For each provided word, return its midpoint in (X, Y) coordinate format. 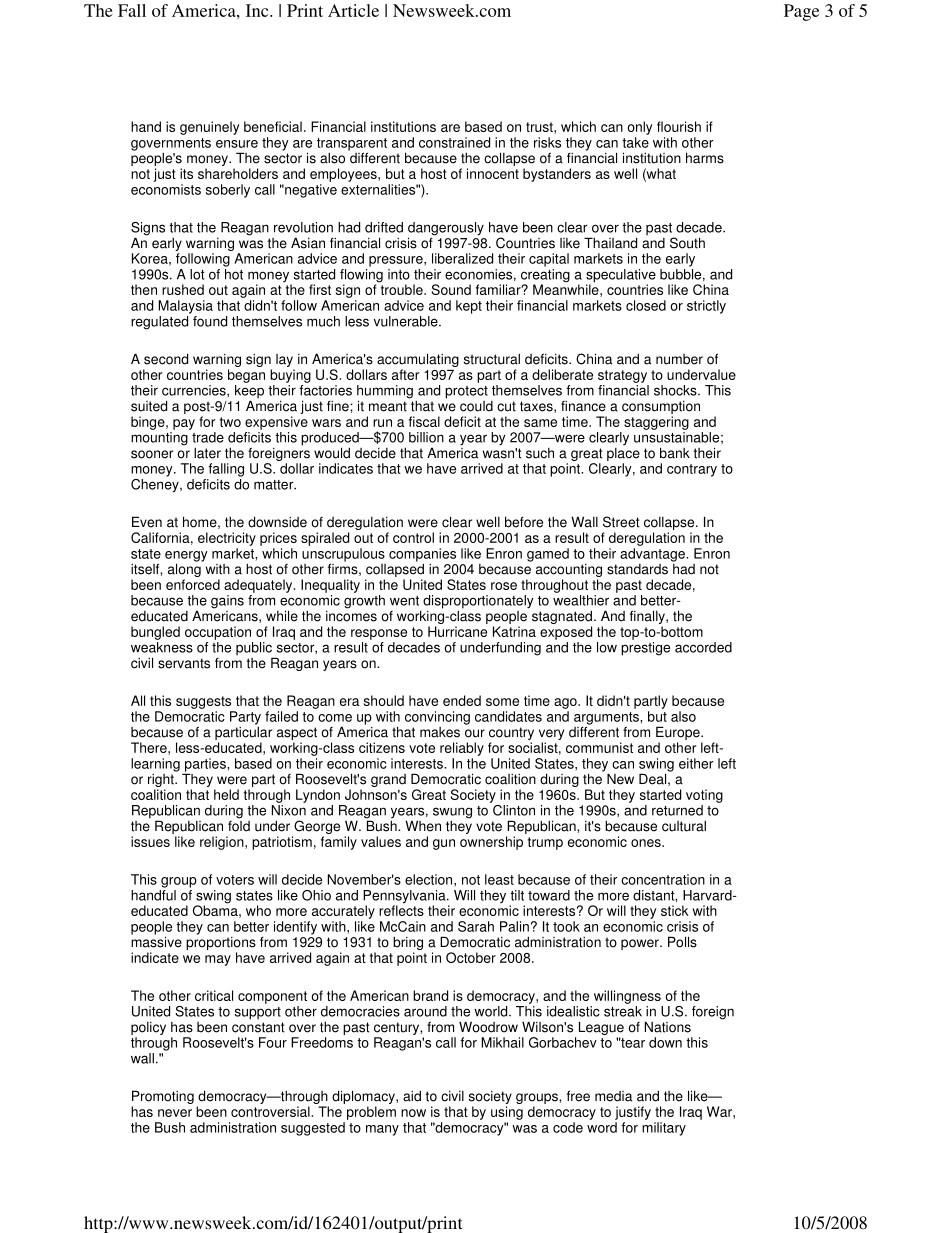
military (664, 1129)
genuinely (209, 128)
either (696, 763)
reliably (462, 749)
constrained (454, 142)
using (507, 1113)
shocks (676, 390)
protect (466, 392)
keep (249, 393)
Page (801, 12)
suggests (203, 702)
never (175, 1113)
